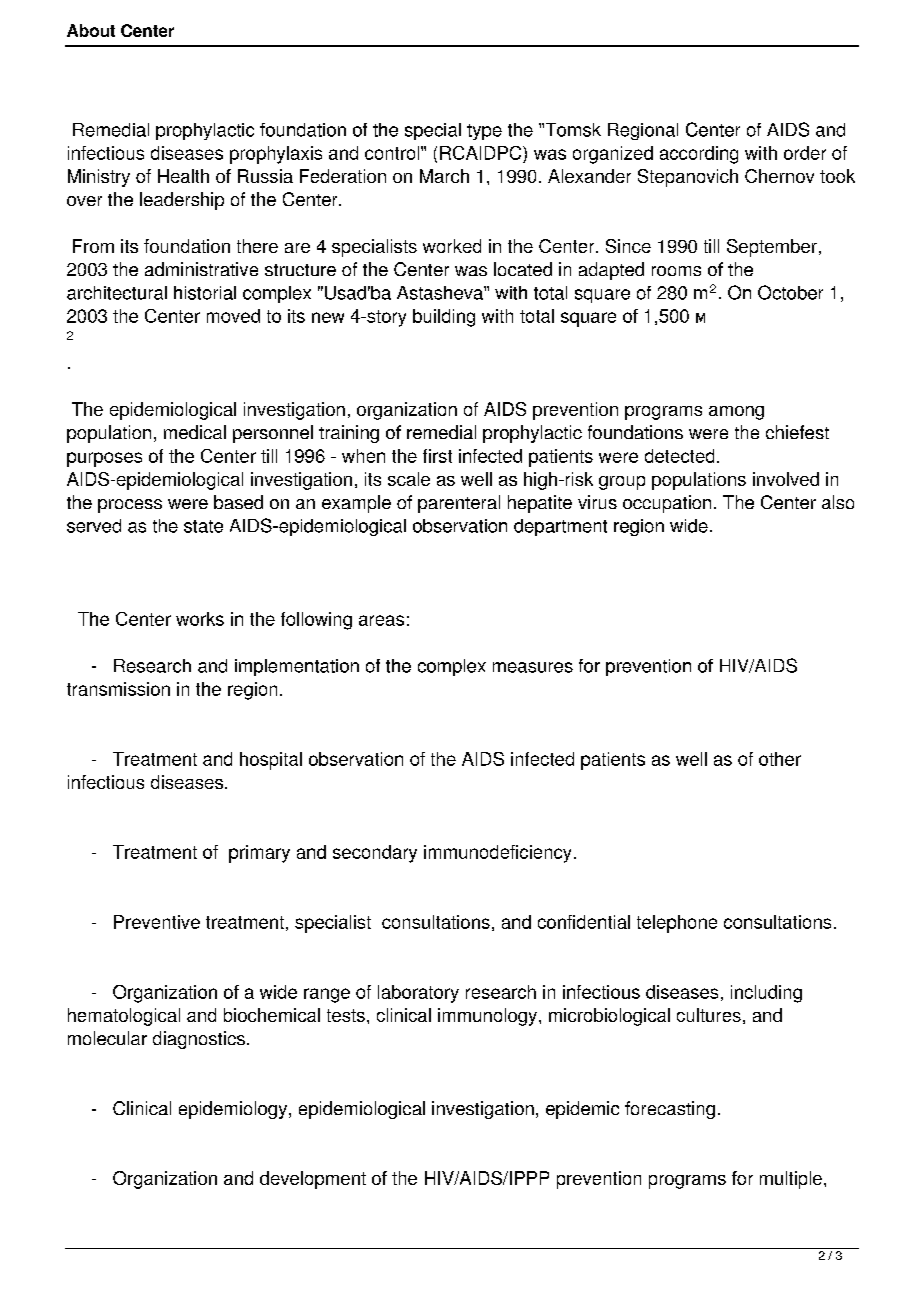 This screenshot has height=1308, width=924. I want to click on according, so click(699, 155).
